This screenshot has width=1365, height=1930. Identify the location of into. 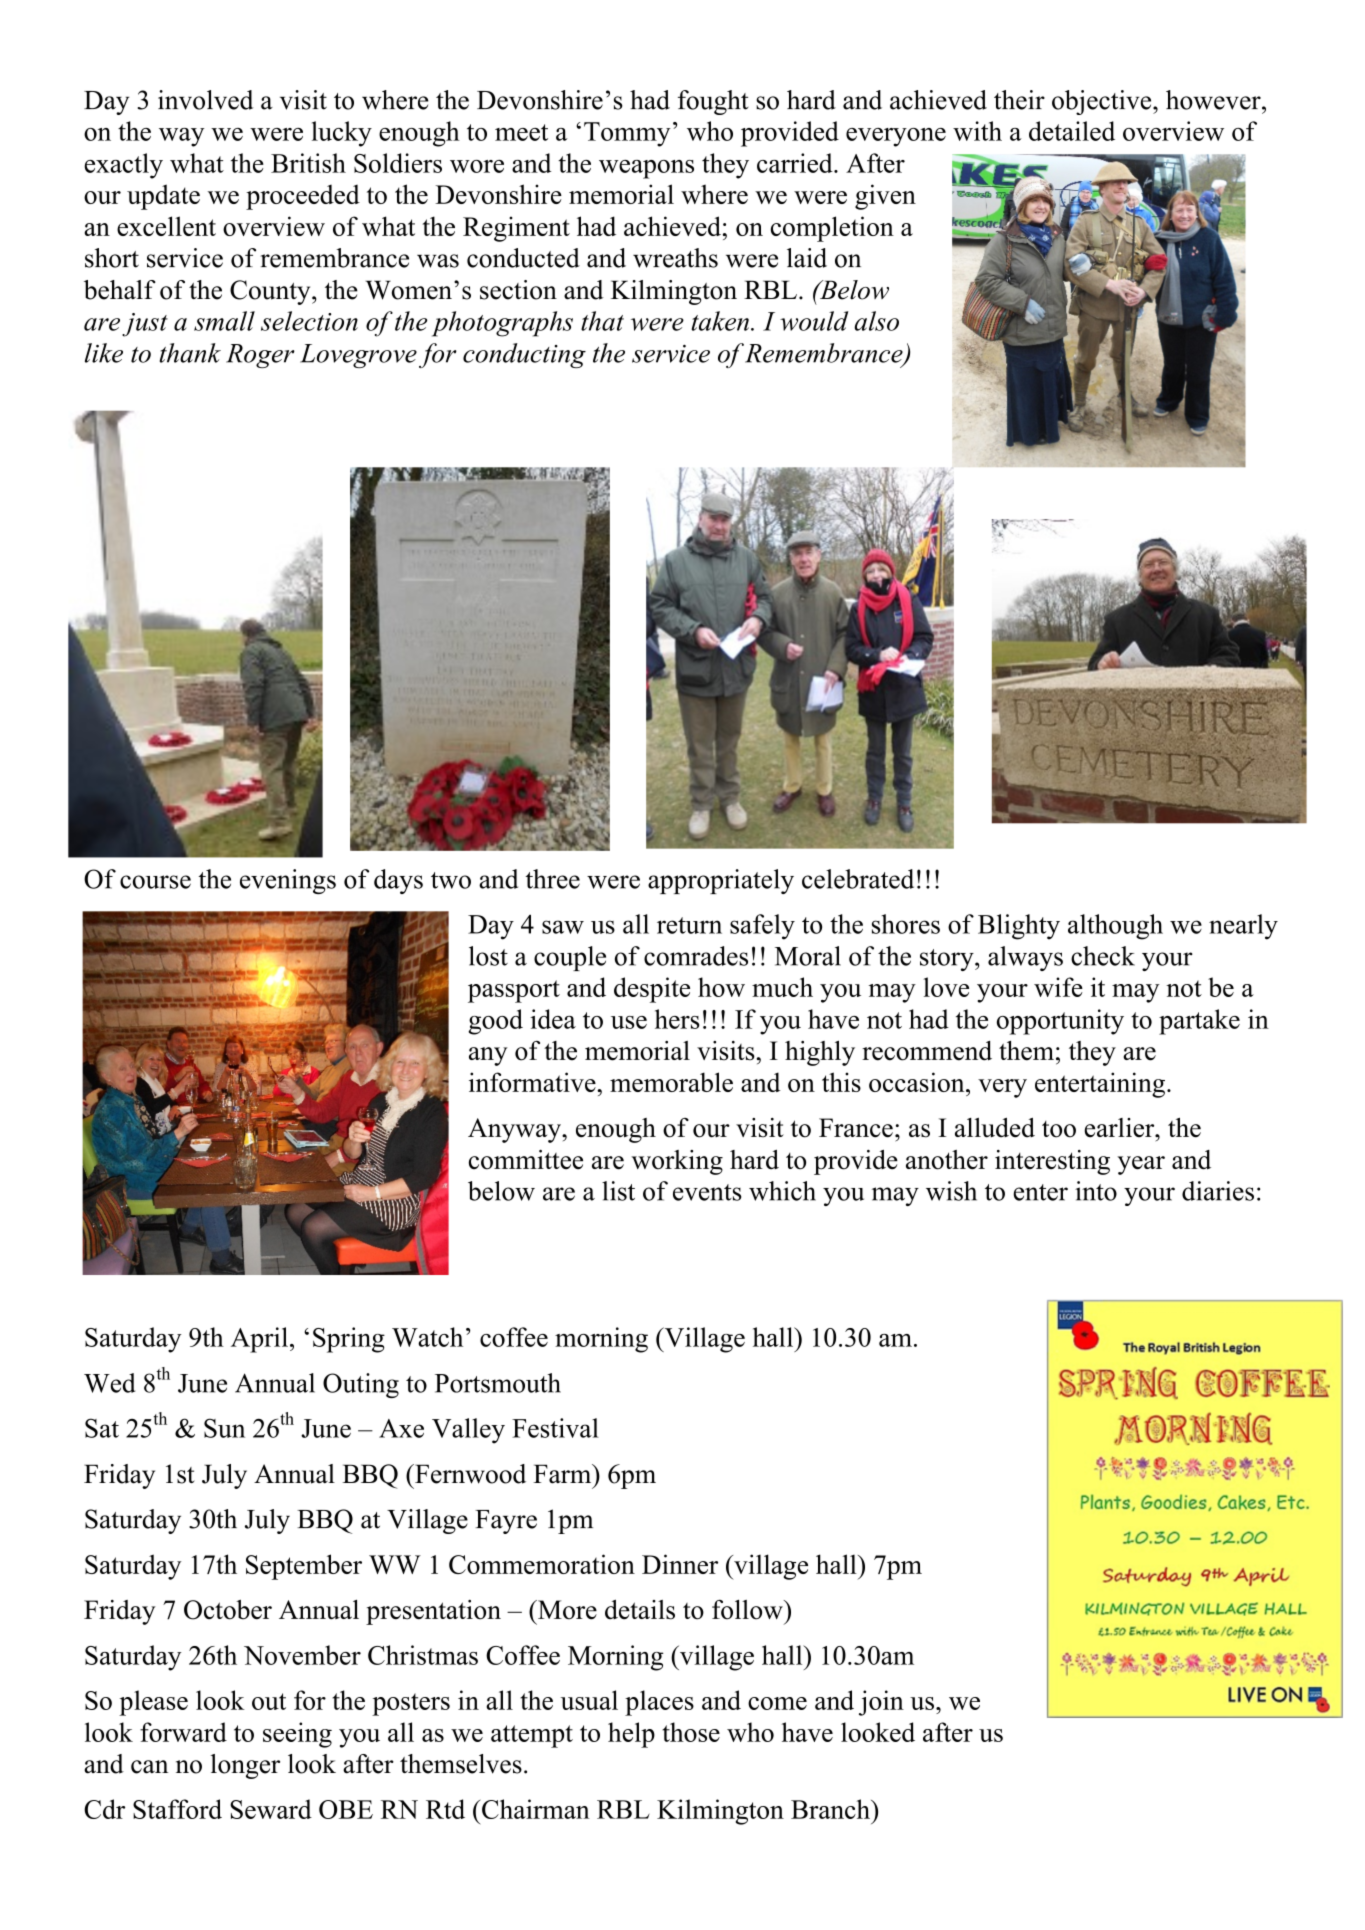
(1096, 1191).
